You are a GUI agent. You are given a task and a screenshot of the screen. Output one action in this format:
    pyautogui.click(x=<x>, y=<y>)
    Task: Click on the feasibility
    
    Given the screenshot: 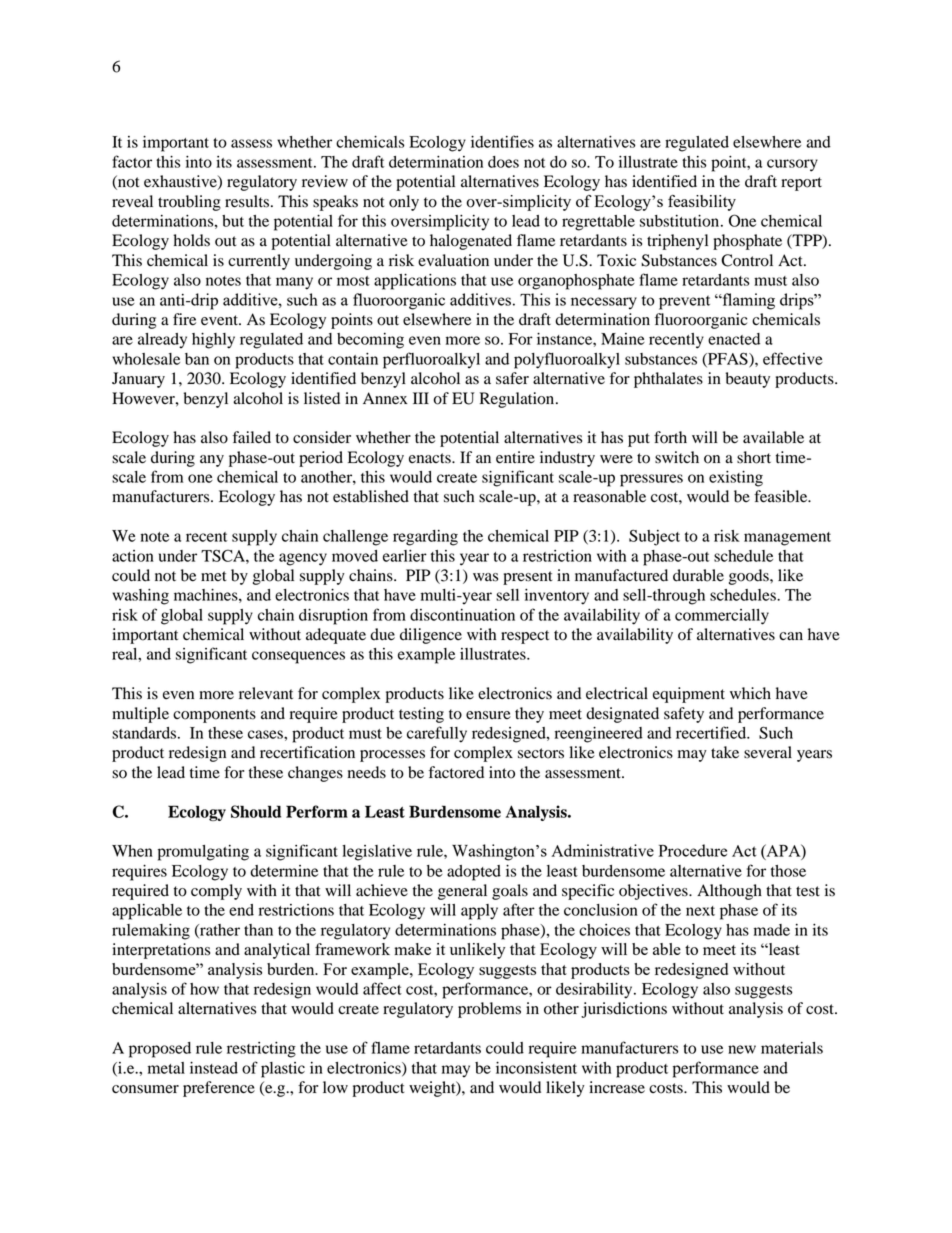 What is the action you would take?
    pyautogui.click(x=702, y=203)
